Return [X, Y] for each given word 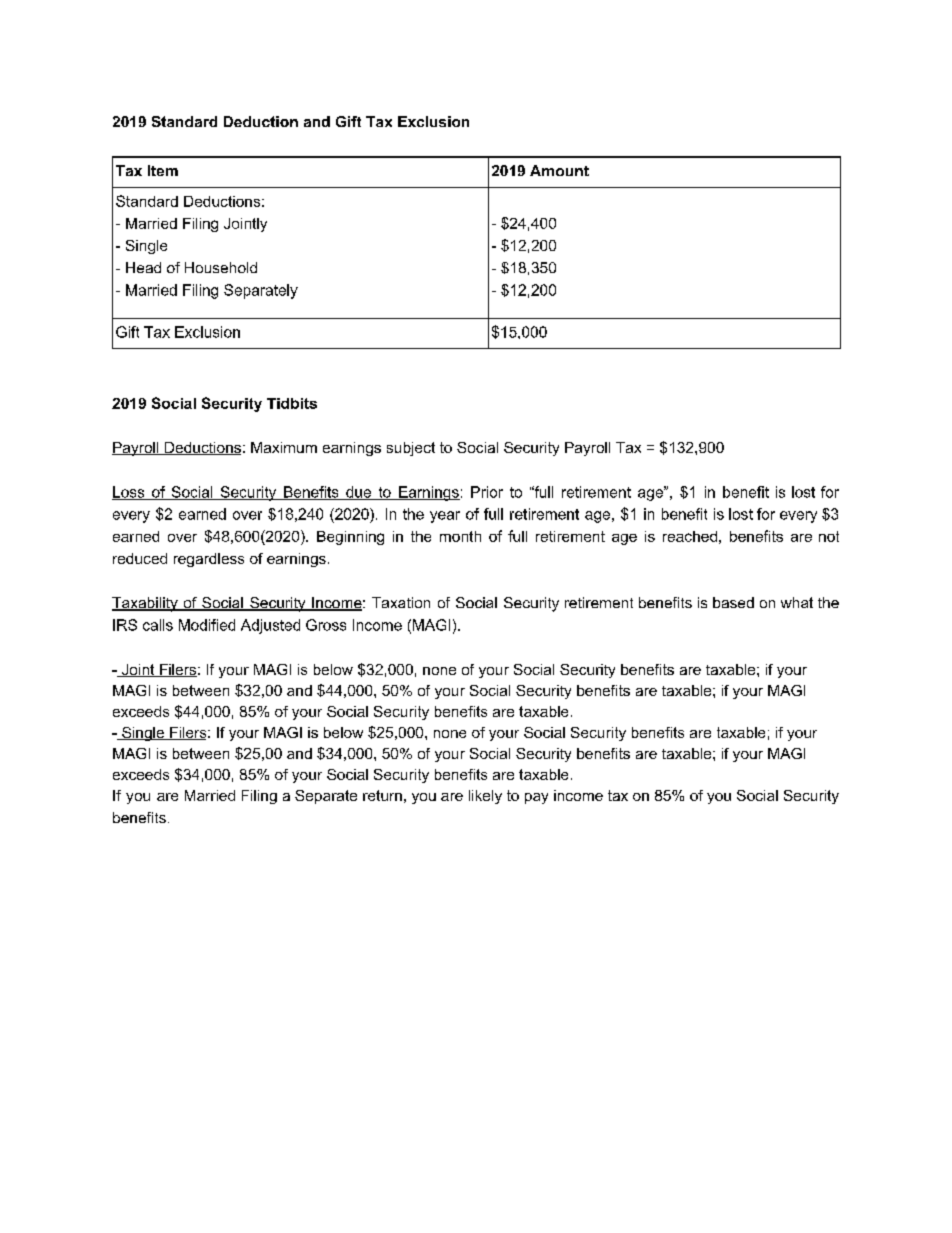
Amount [559, 170]
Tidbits [292, 403]
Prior [487, 492]
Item [163, 170]
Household [221, 267]
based [733, 602]
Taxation [401, 602]
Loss [129, 493]
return [382, 795]
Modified [207, 625]
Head [143, 267]
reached [690, 536]
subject [411, 449]
